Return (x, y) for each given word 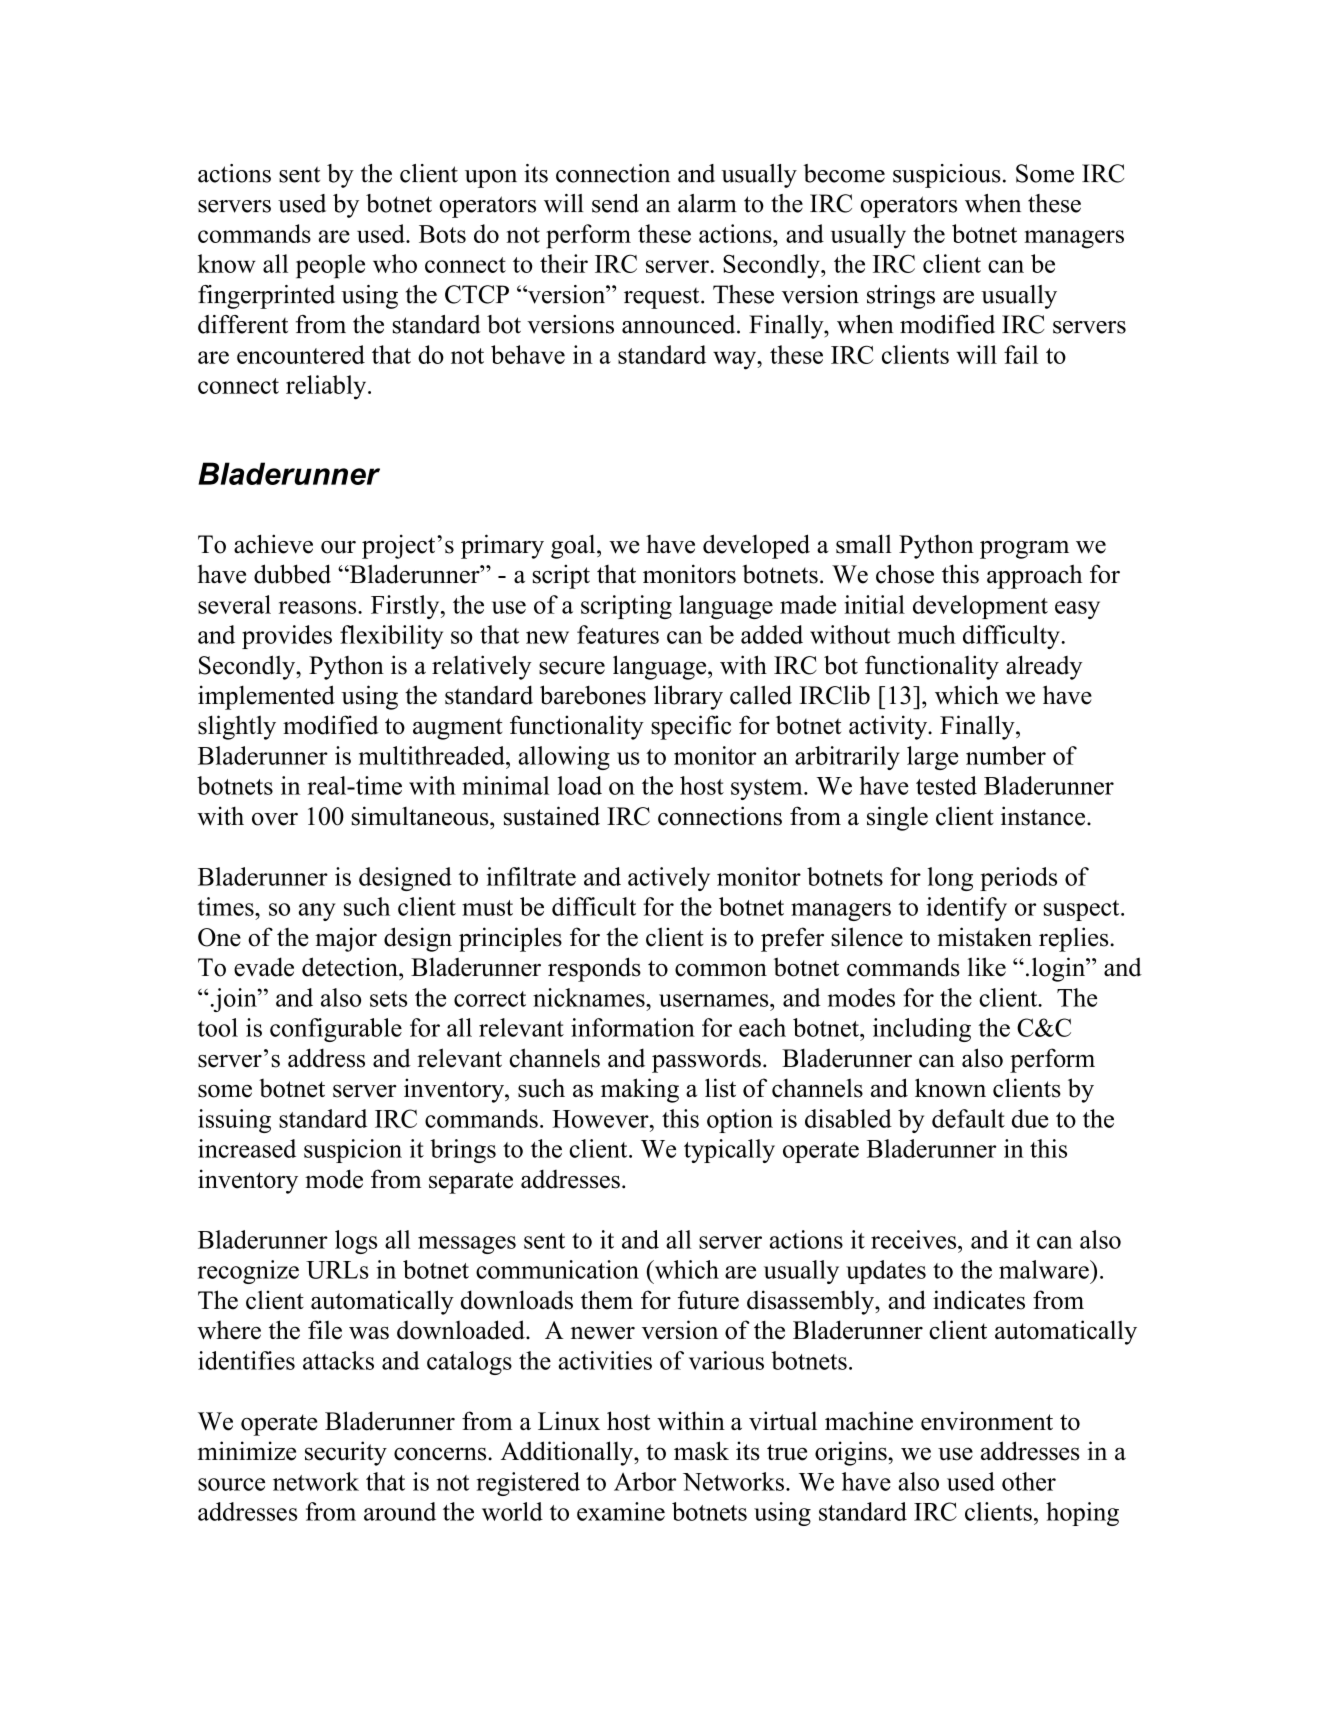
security (346, 1453)
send (615, 203)
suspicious (947, 176)
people (330, 266)
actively (669, 879)
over (275, 819)
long (950, 879)
